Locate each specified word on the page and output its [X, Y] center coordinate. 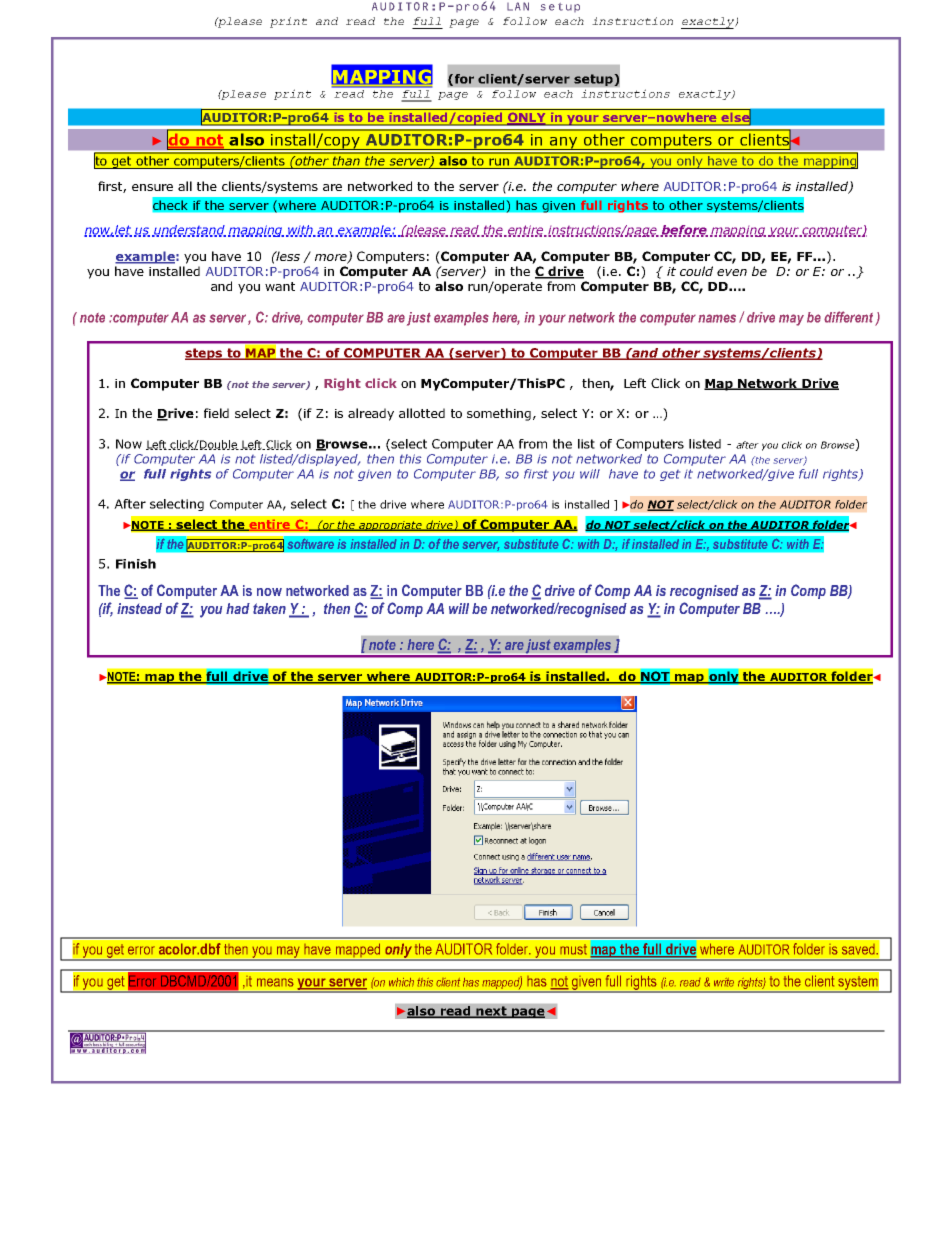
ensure [152, 187]
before [684, 231]
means [275, 982]
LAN [518, 6]
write [724, 982]
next [491, 1012]
